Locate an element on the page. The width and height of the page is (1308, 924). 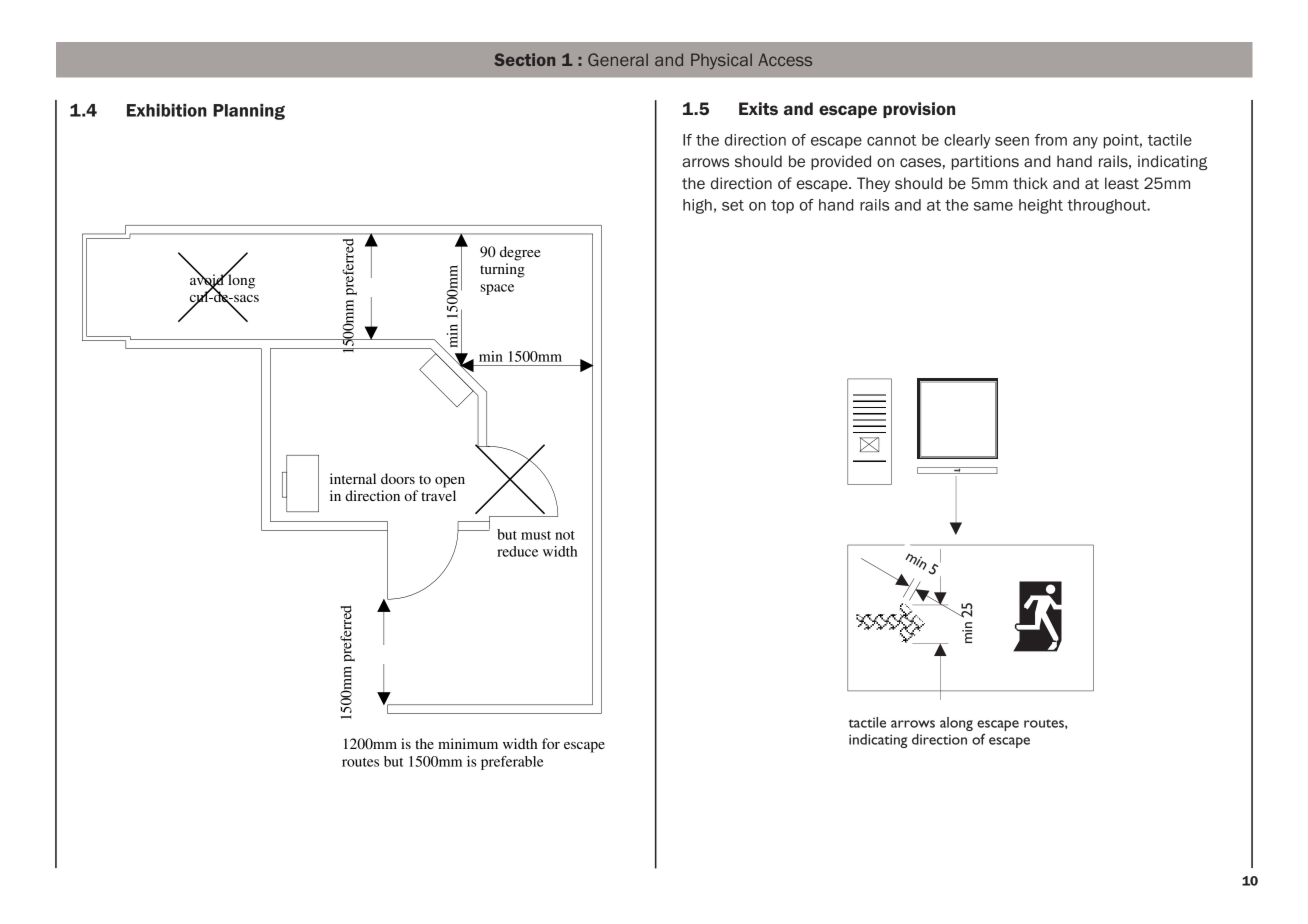
Planning is located at coordinates (249, 112).
